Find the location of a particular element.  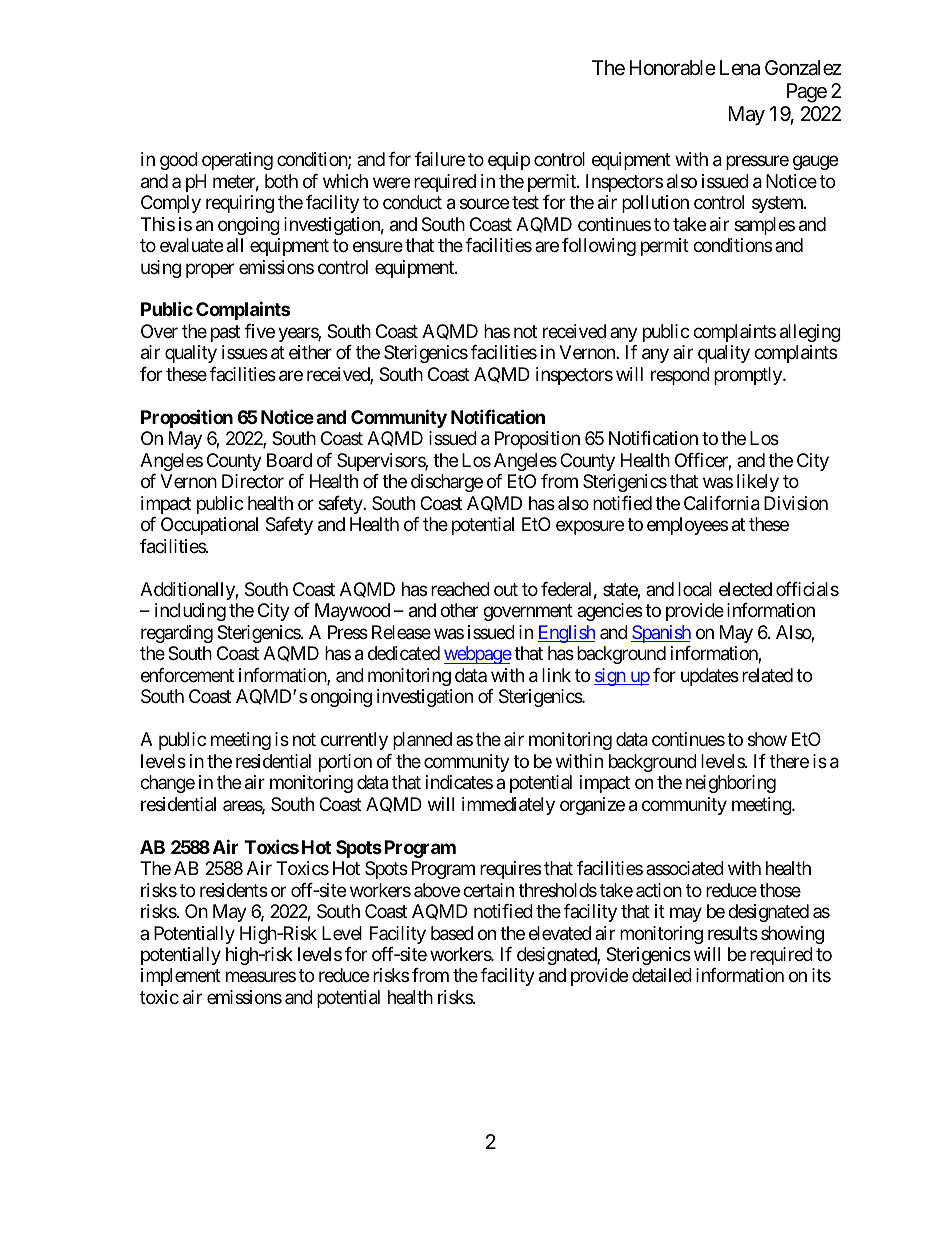

past is located at coordinates (225, 333).
